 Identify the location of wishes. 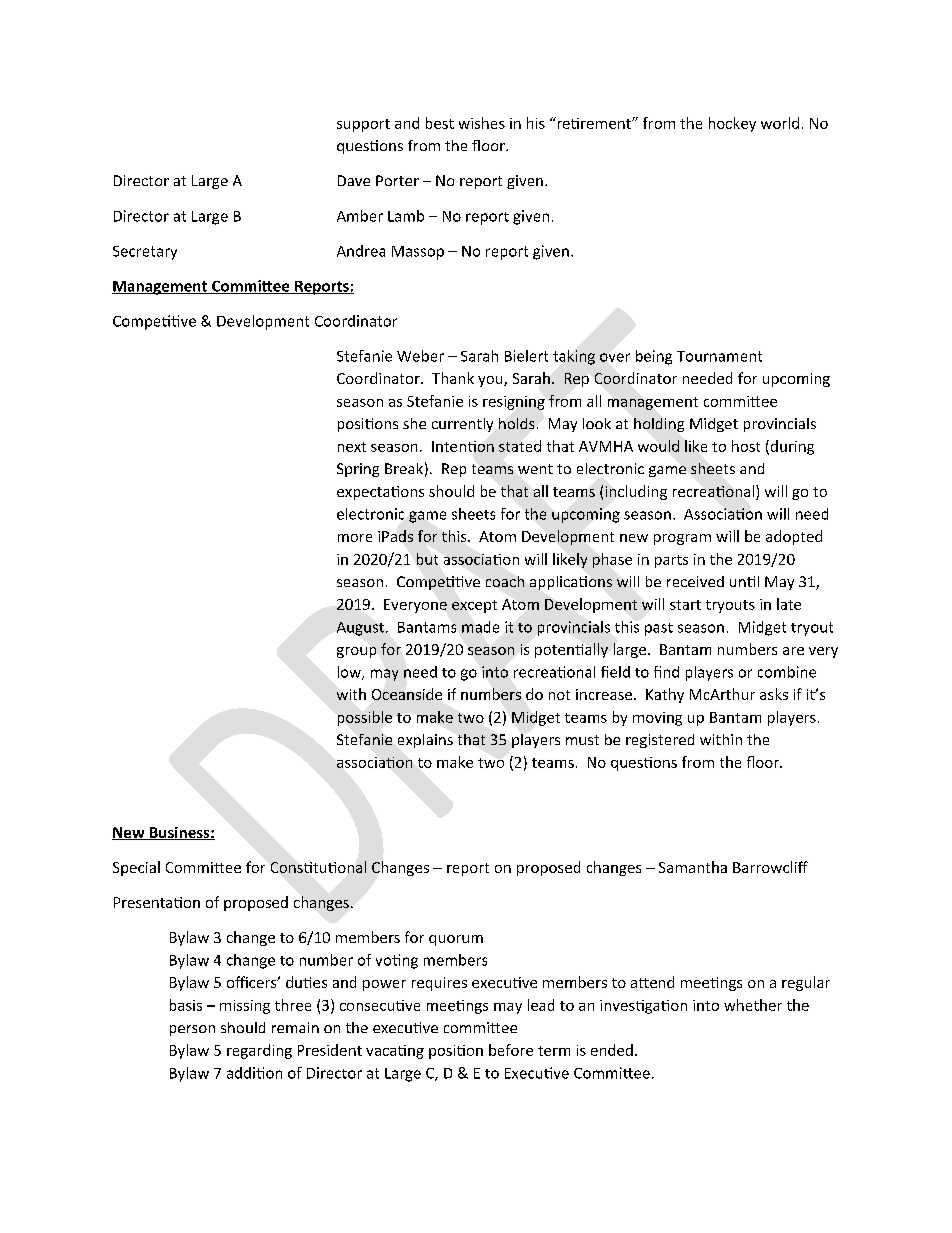
(482, 123).
